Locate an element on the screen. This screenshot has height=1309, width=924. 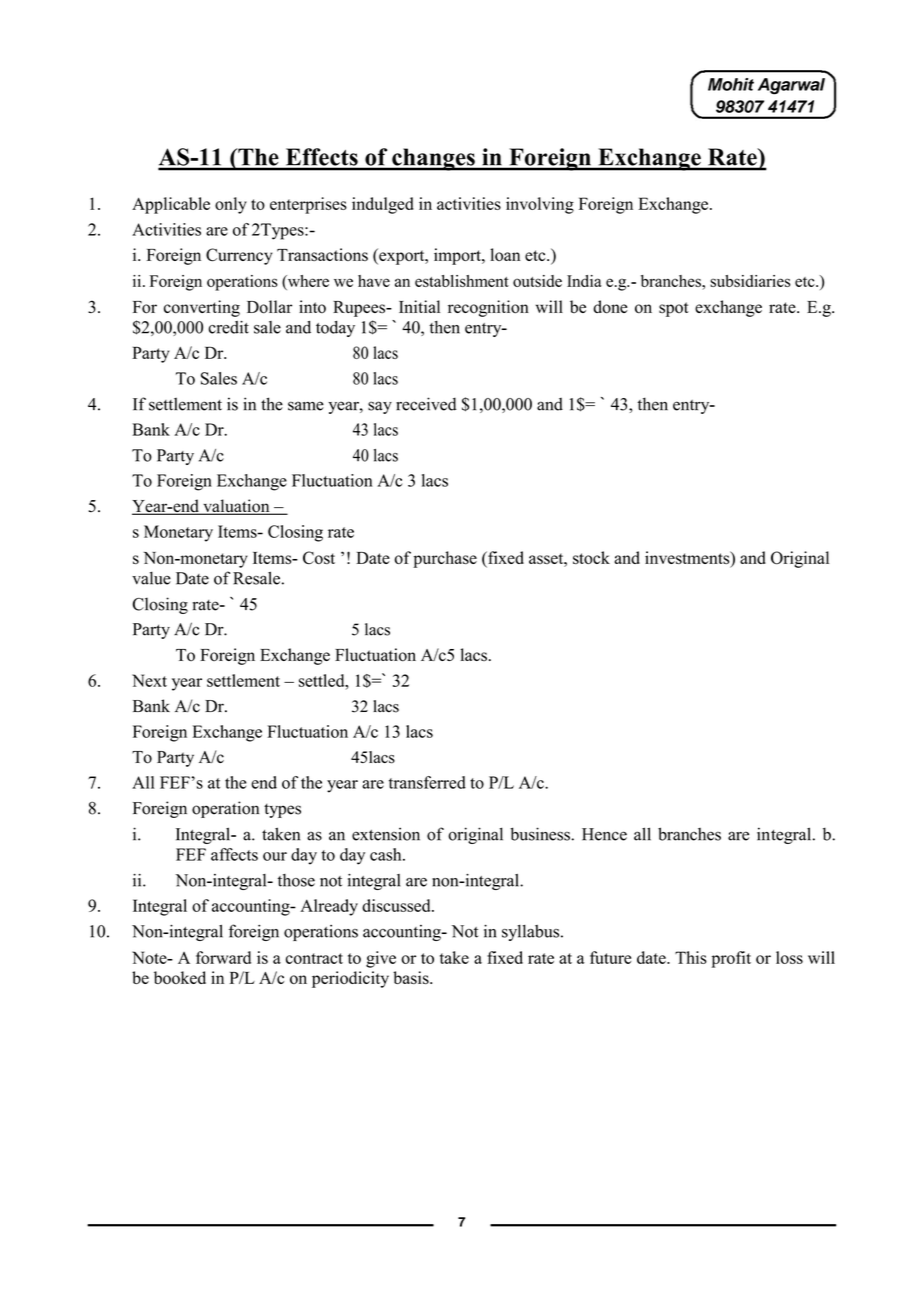
received is located at coordinates (426, 404).
